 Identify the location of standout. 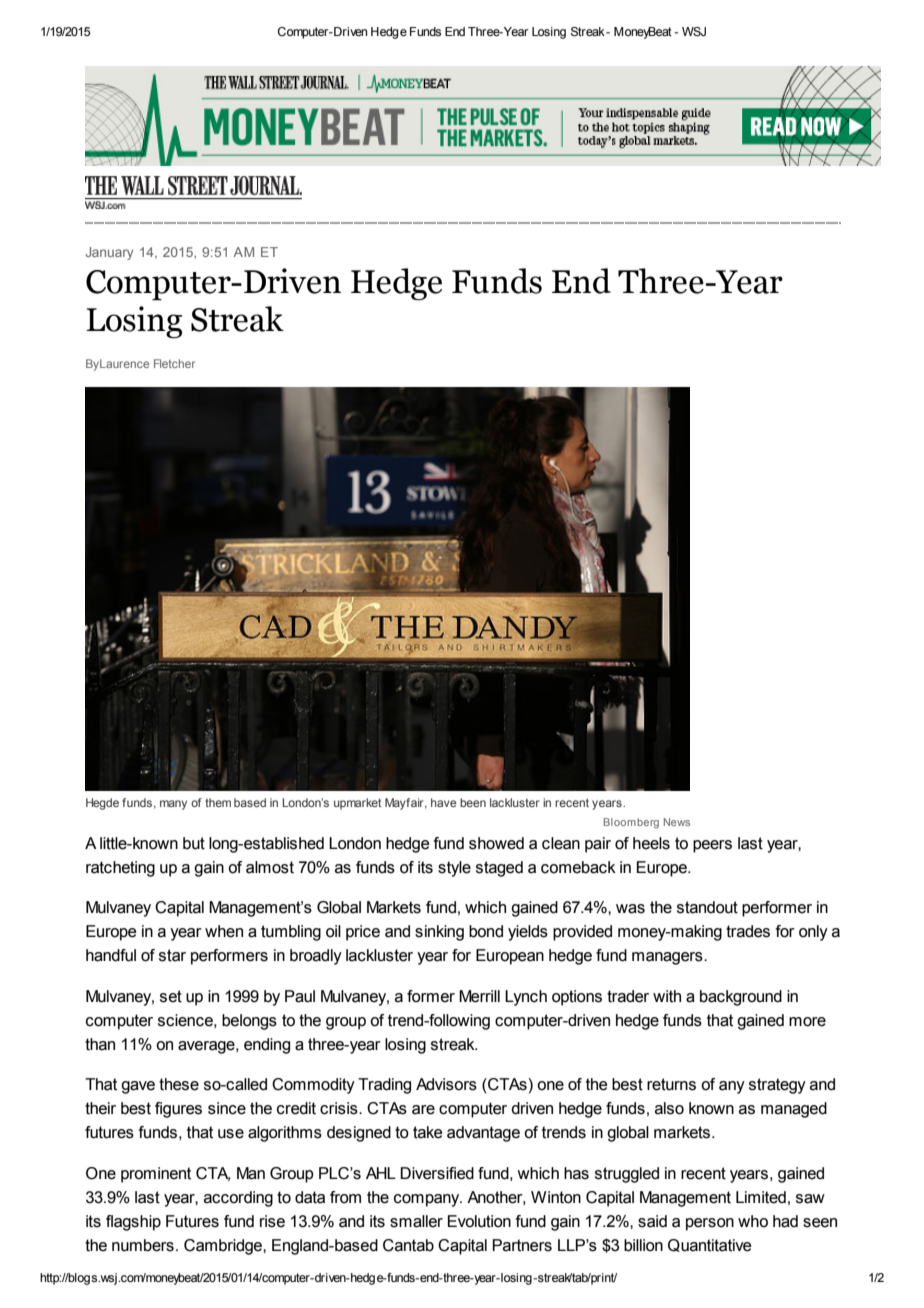
(707, 907).
